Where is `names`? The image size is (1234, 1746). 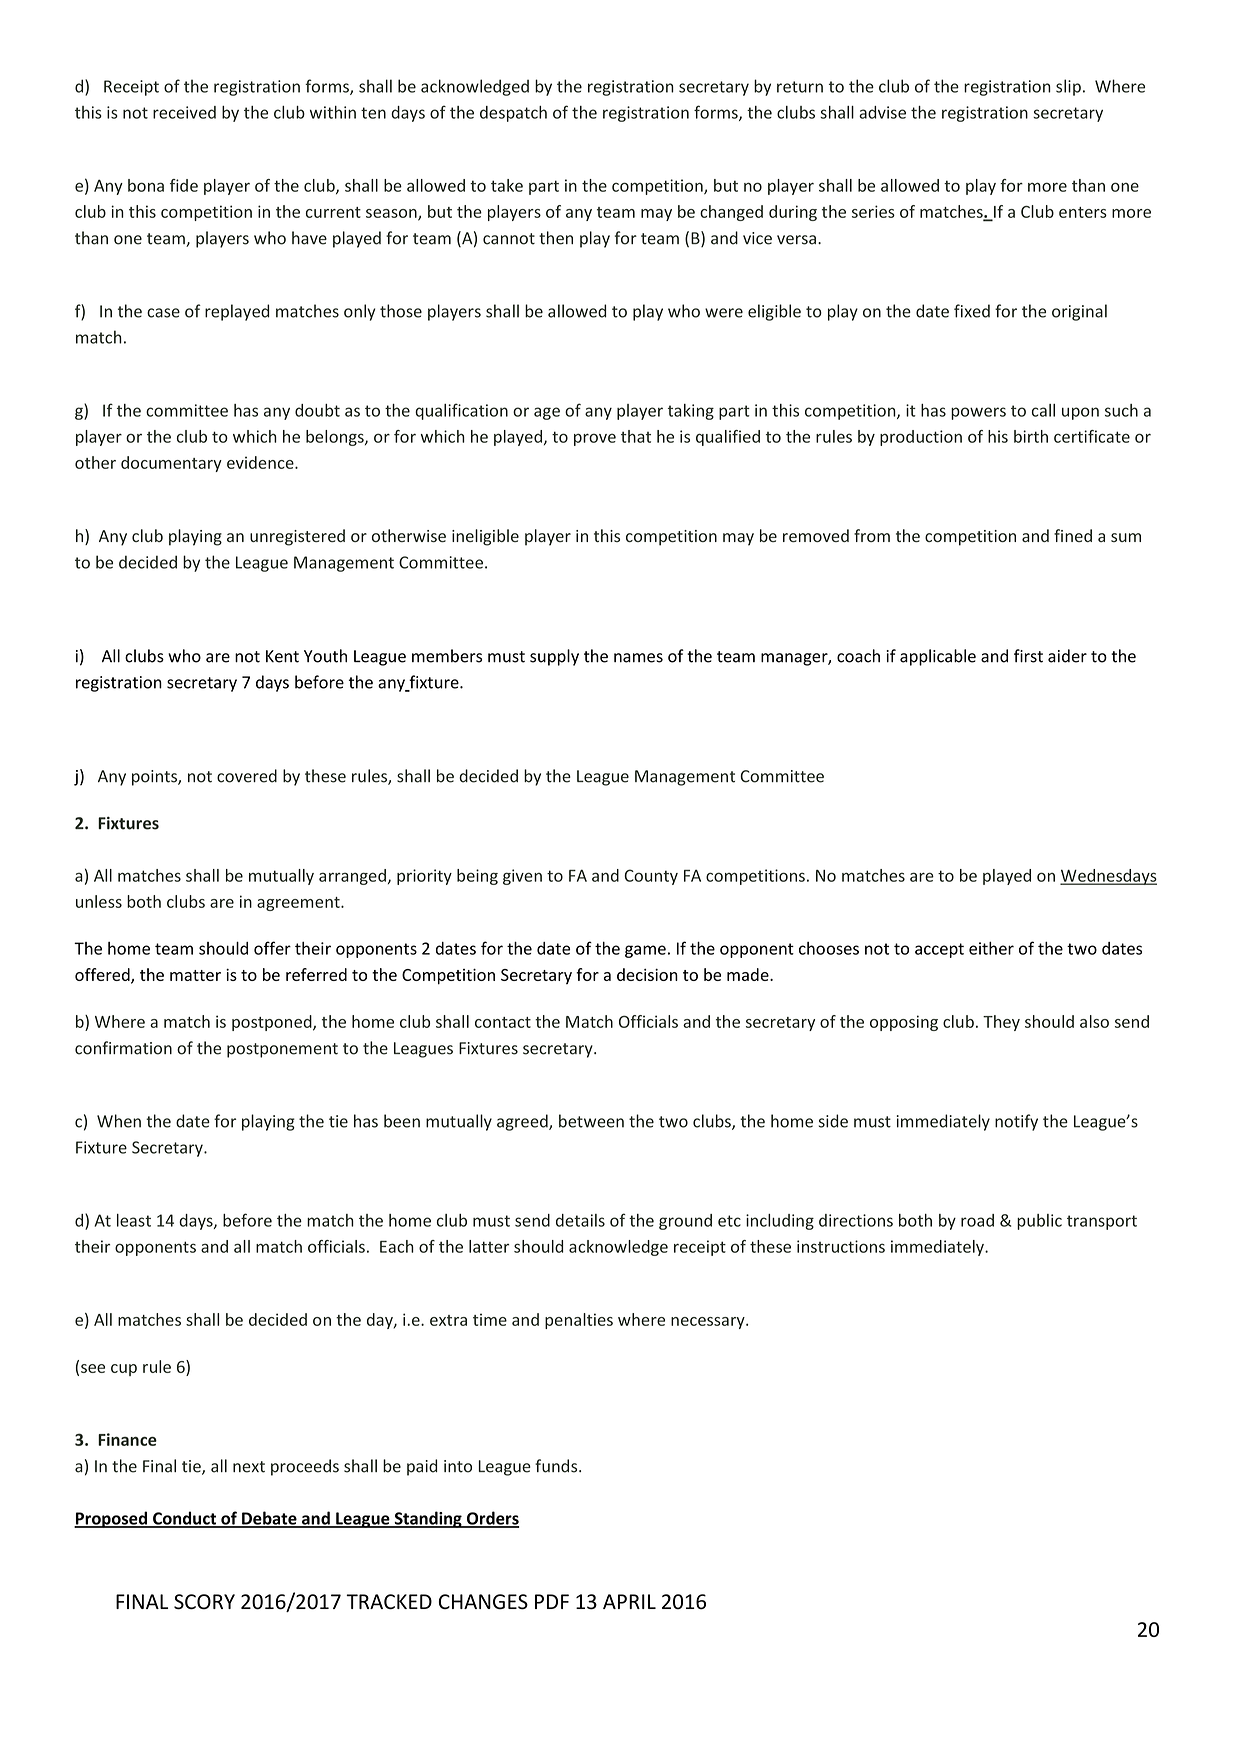
names is located at coordinates (638, 658).
